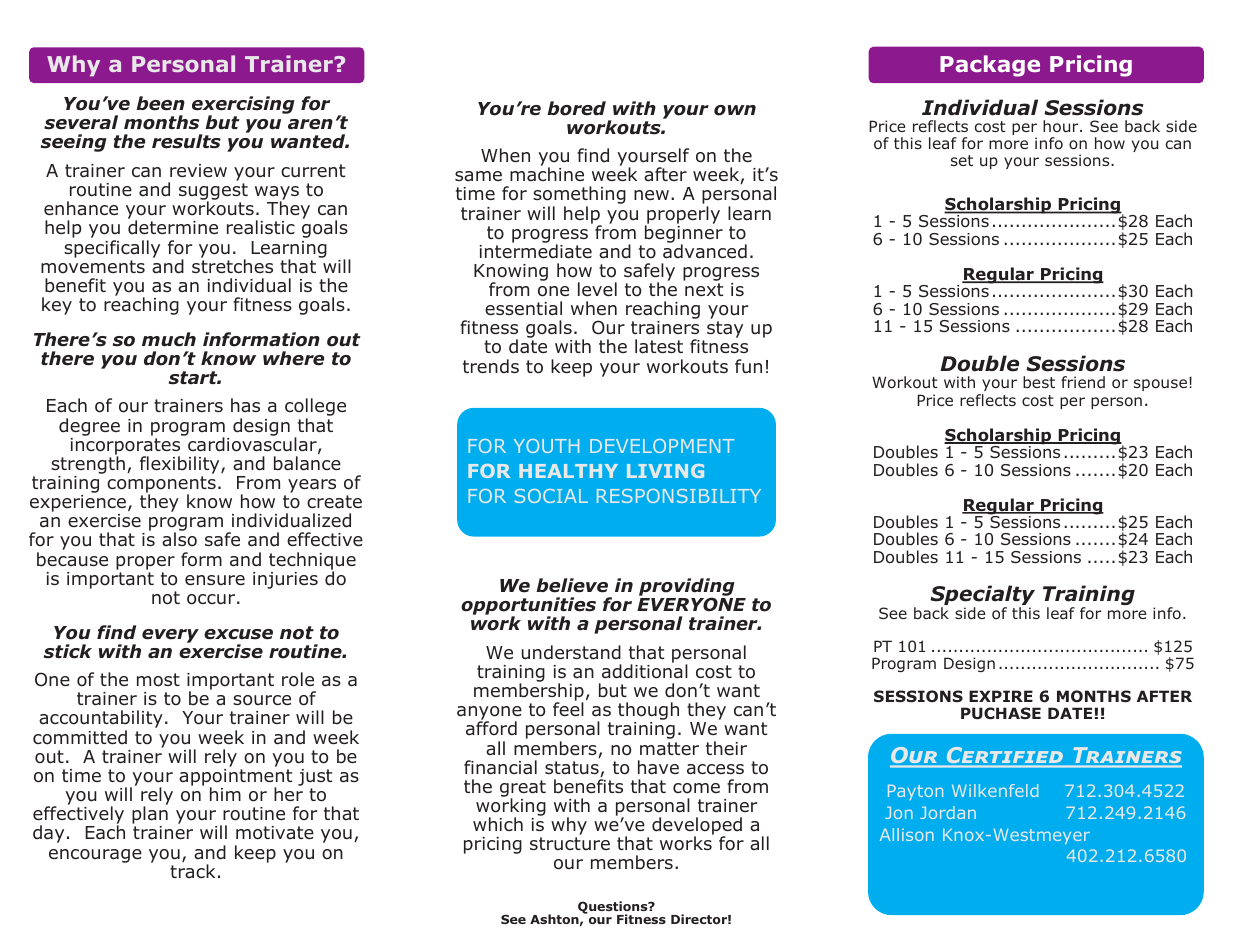  I want to click on level, so click(597, 289).
